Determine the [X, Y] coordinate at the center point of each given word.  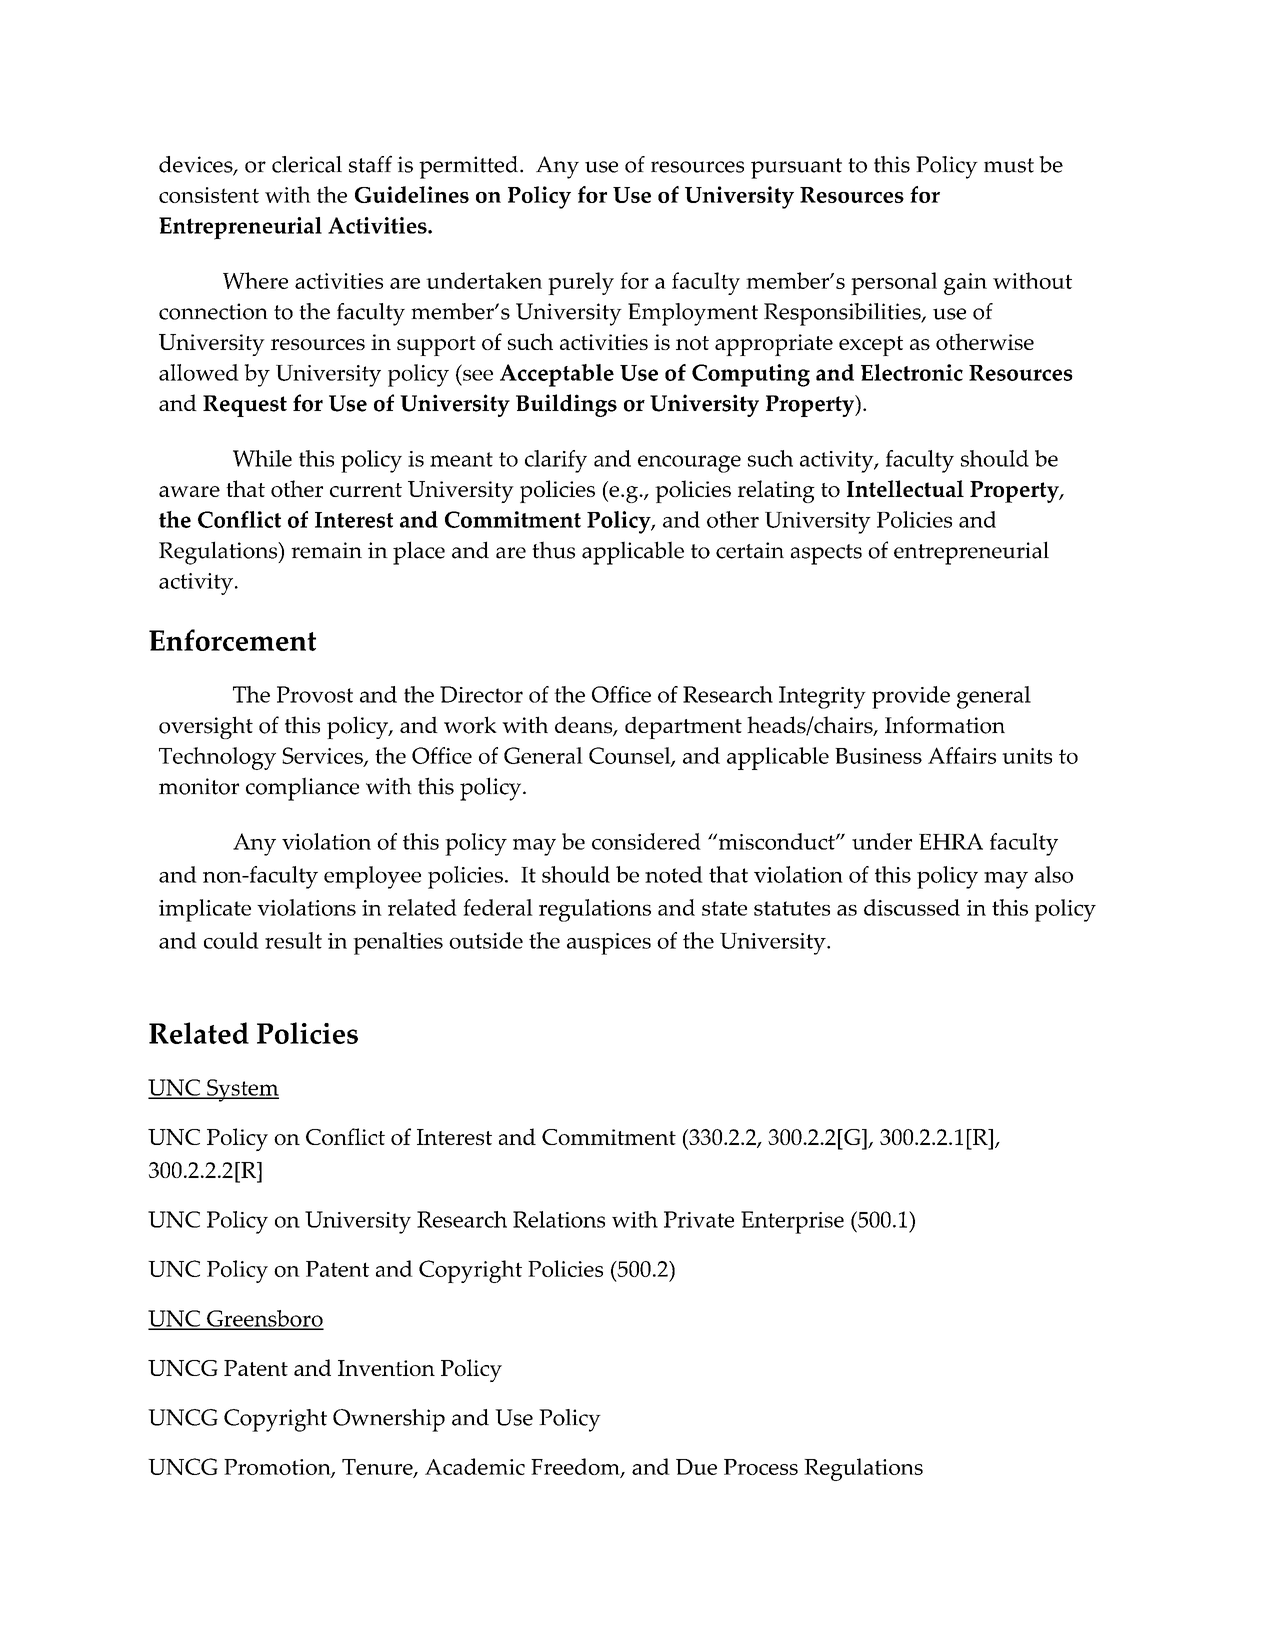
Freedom [576, 1468]
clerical [307, 164]
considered [646, 841]
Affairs [962, 755]
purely [581, 283]
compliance [302, 789]
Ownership [389, 1420]
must [1009, 165]
